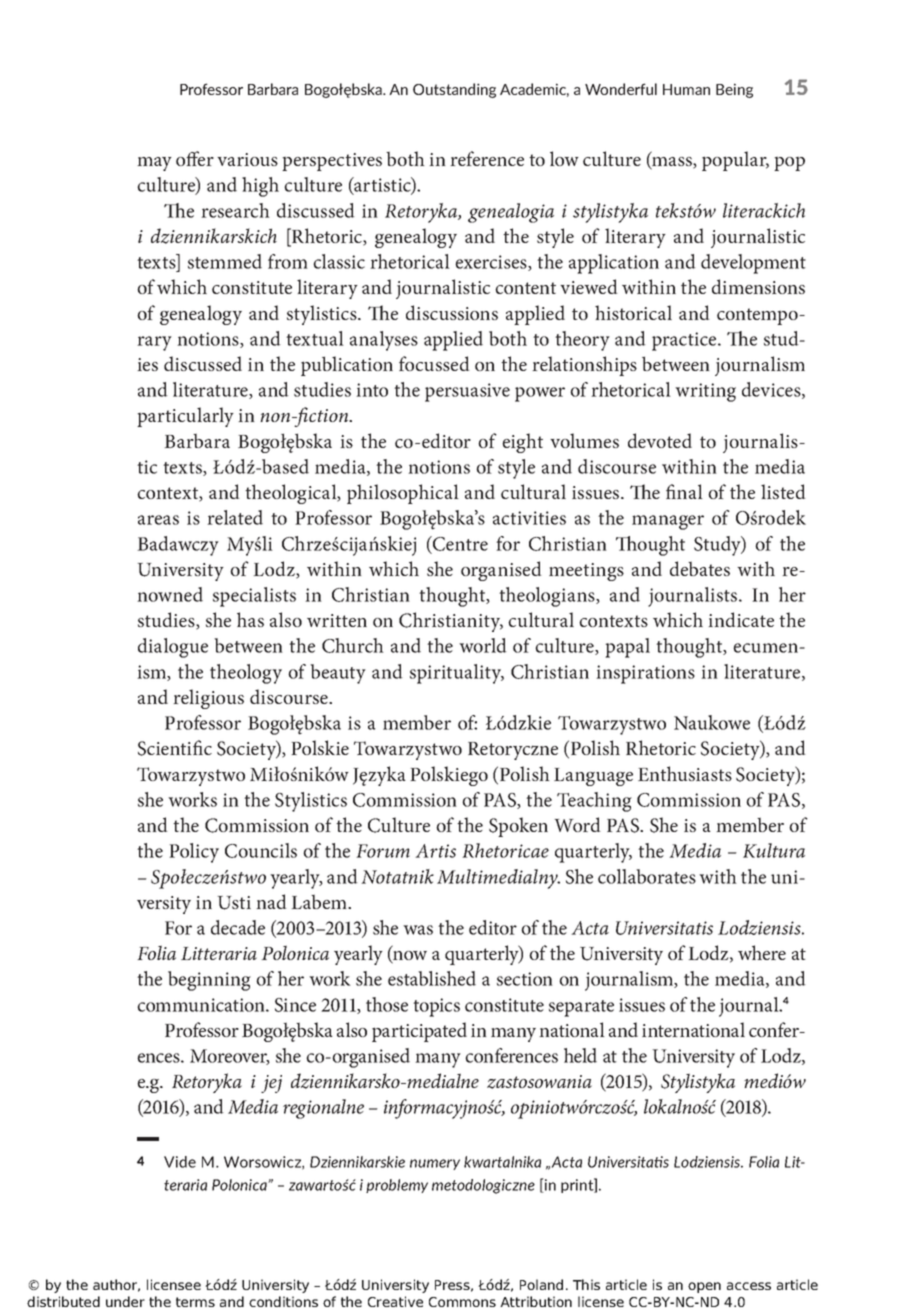 The width and height of the screenshot is (921, 1316). Describe the element at coordinates (158, 520) in the screenshot. I see `areas` at that location.
